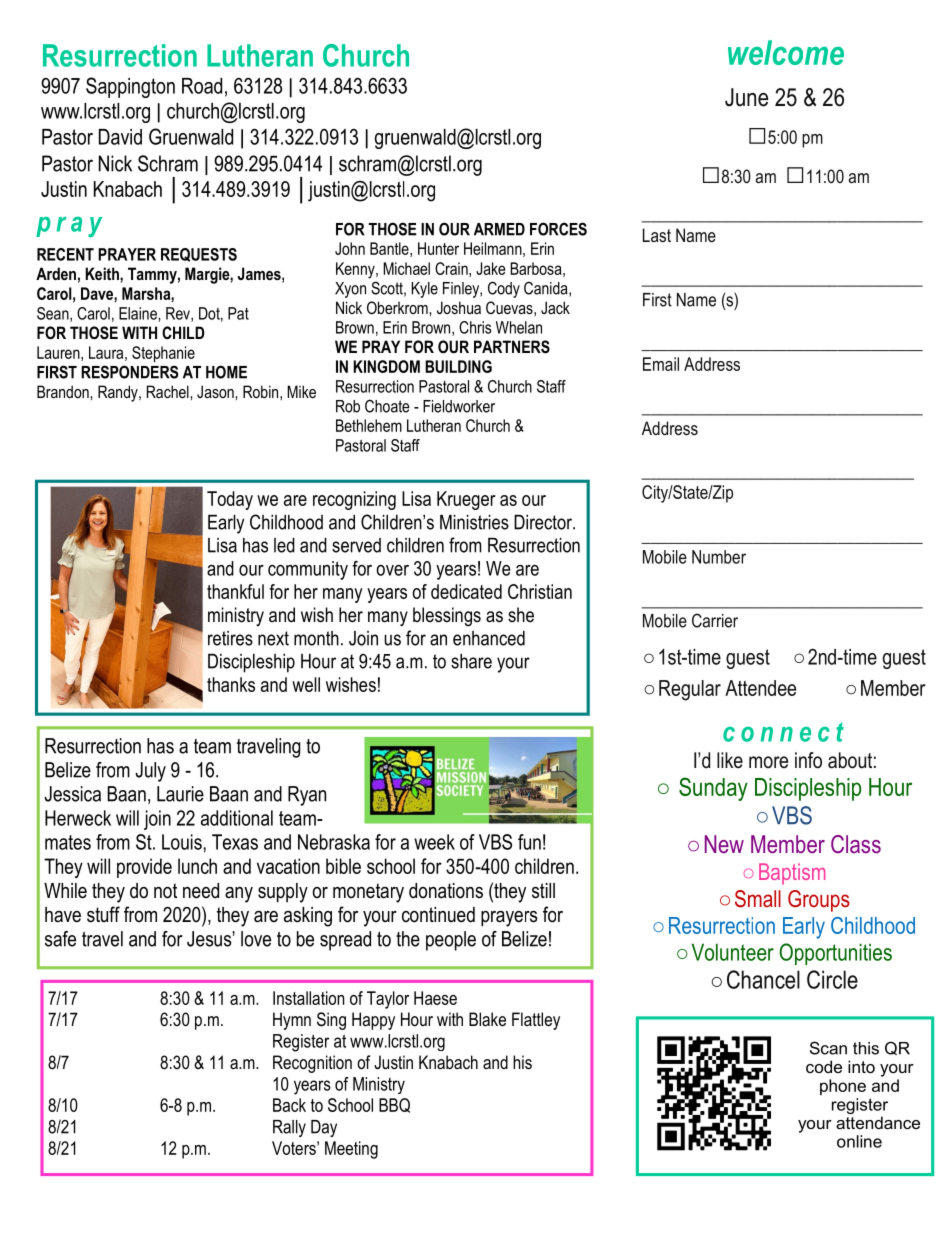  Describe the element at coordinates (202, 86) in the screenshot. I see `Road` at that location.
